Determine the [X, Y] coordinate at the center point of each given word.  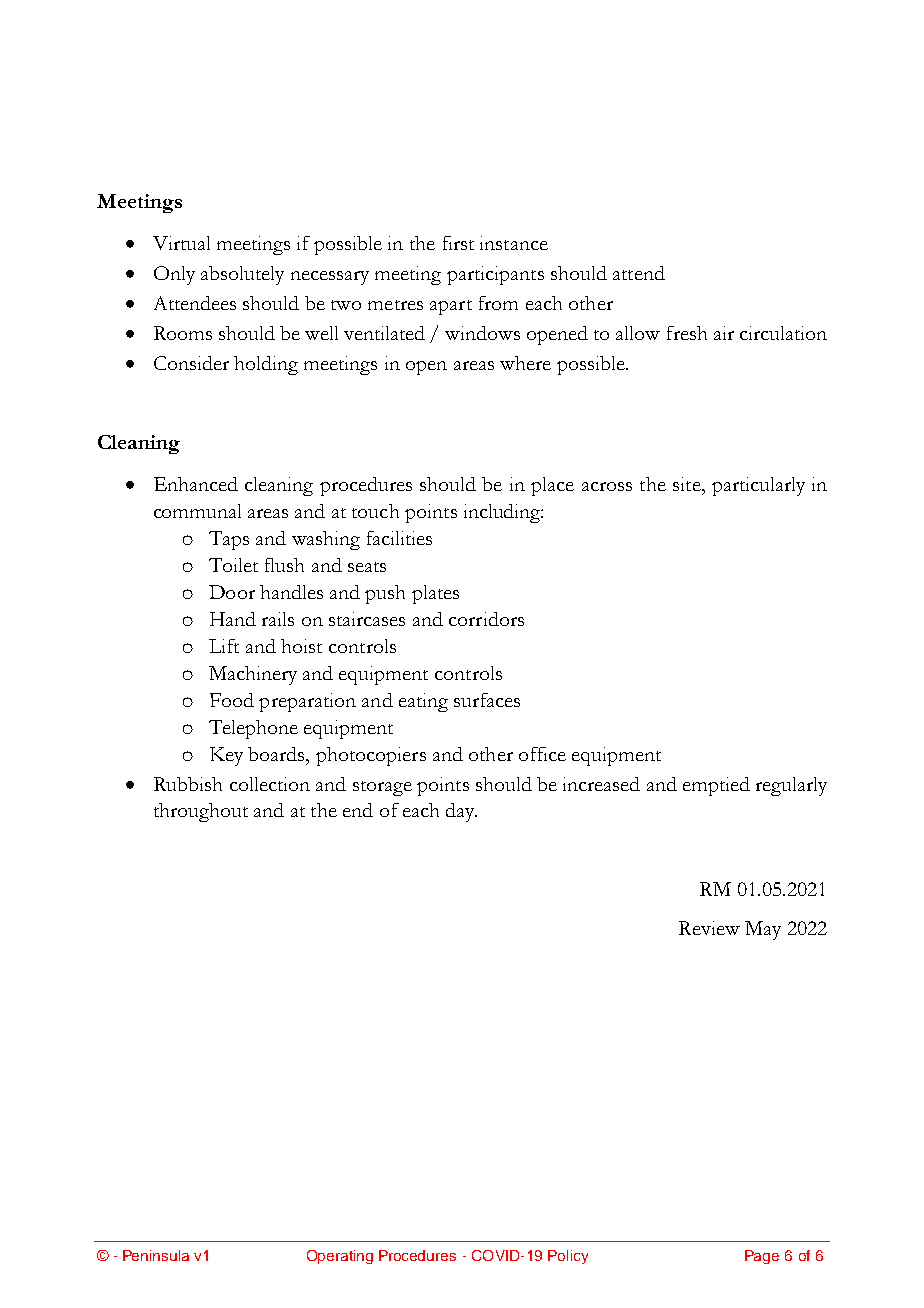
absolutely [242, 275]
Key [226, 756]
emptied [716, 786]
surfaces [487, 700]
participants [495, 275]
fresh [687, 333]
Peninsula [156, 1255]
